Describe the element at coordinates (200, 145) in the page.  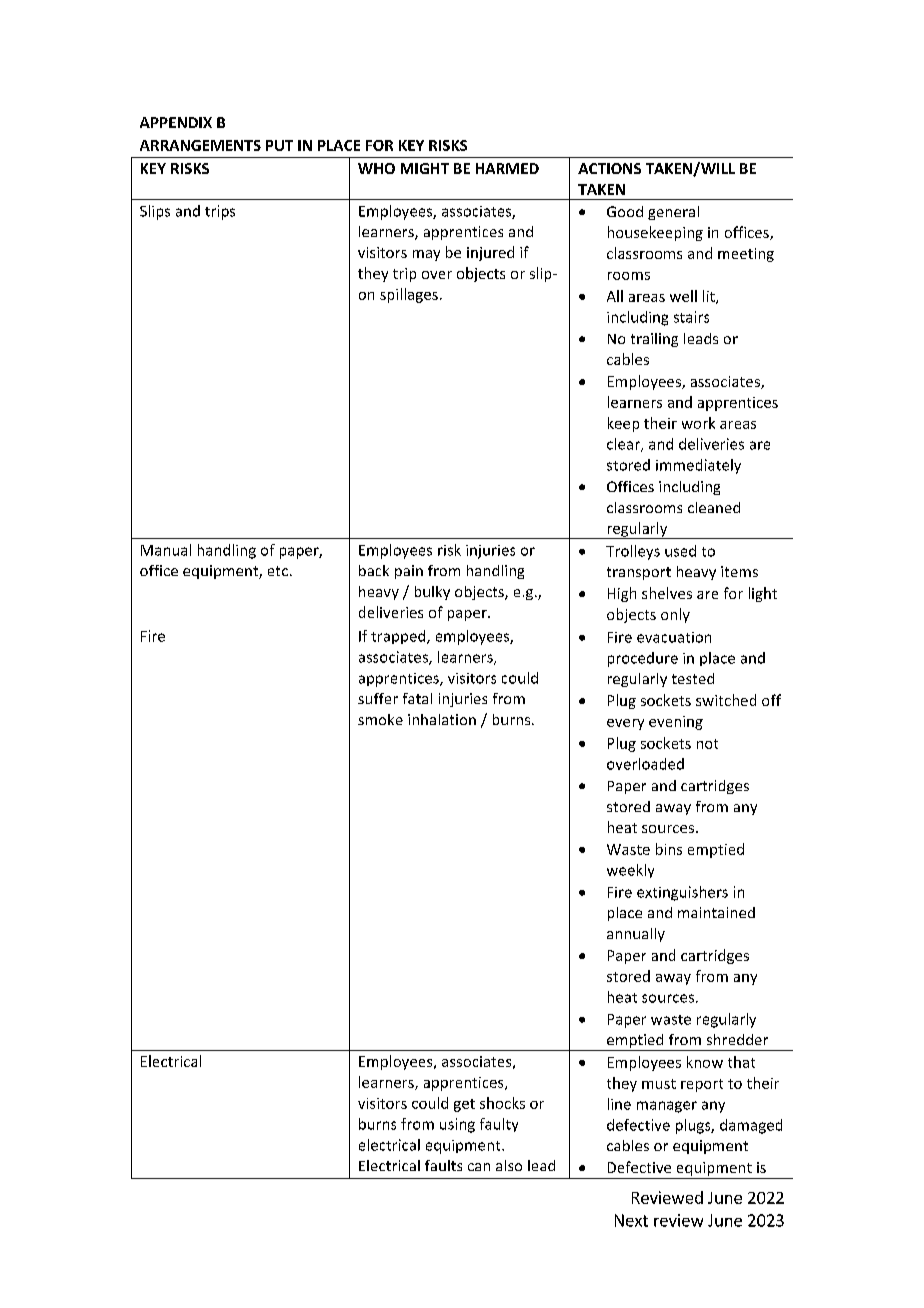
I see `ARRANGEMENTS` at that location.
